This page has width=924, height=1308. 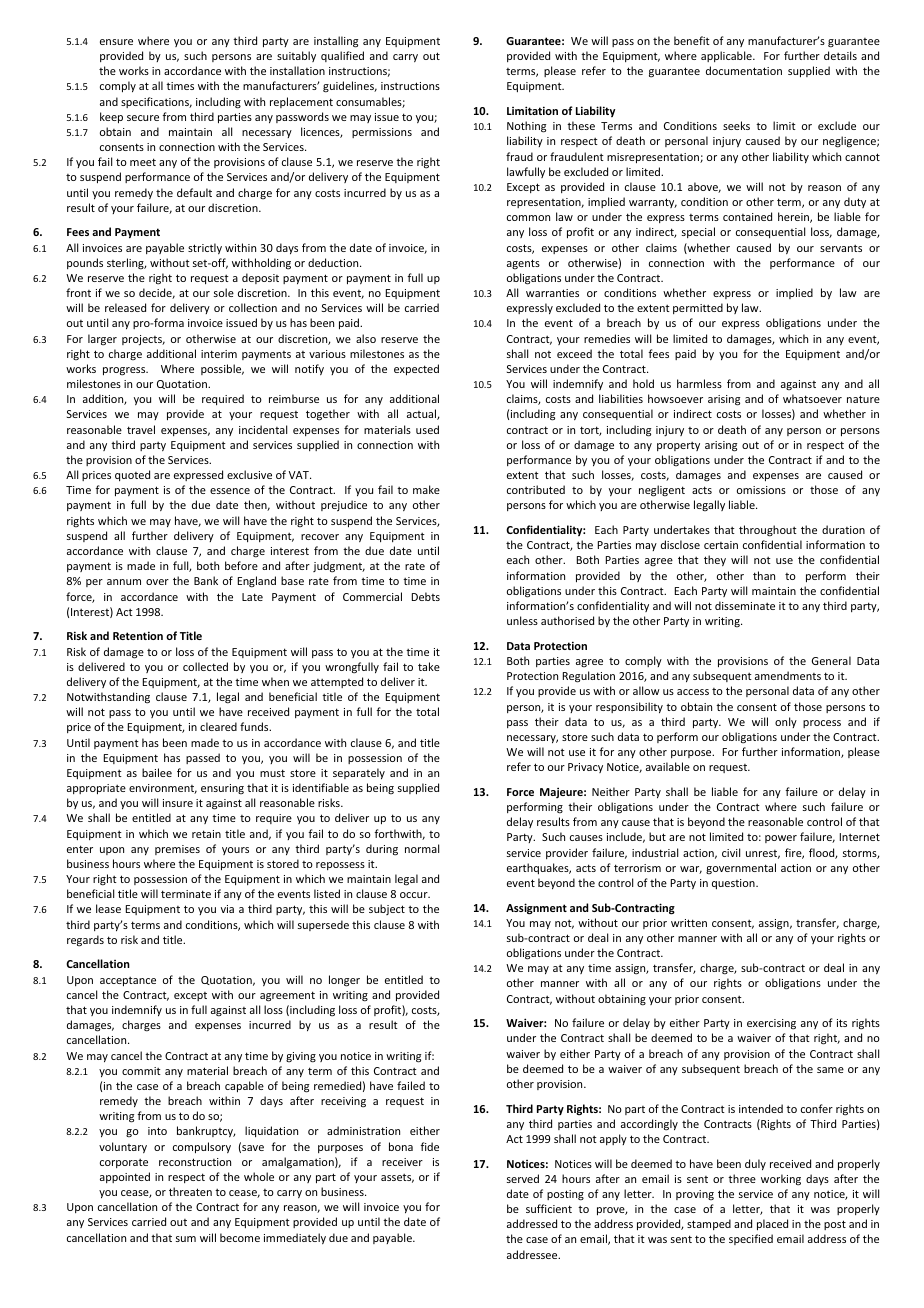 What do you see at coordinates (744, 70) in the page?
I see `documentation` at bounding box center [744, 70].
